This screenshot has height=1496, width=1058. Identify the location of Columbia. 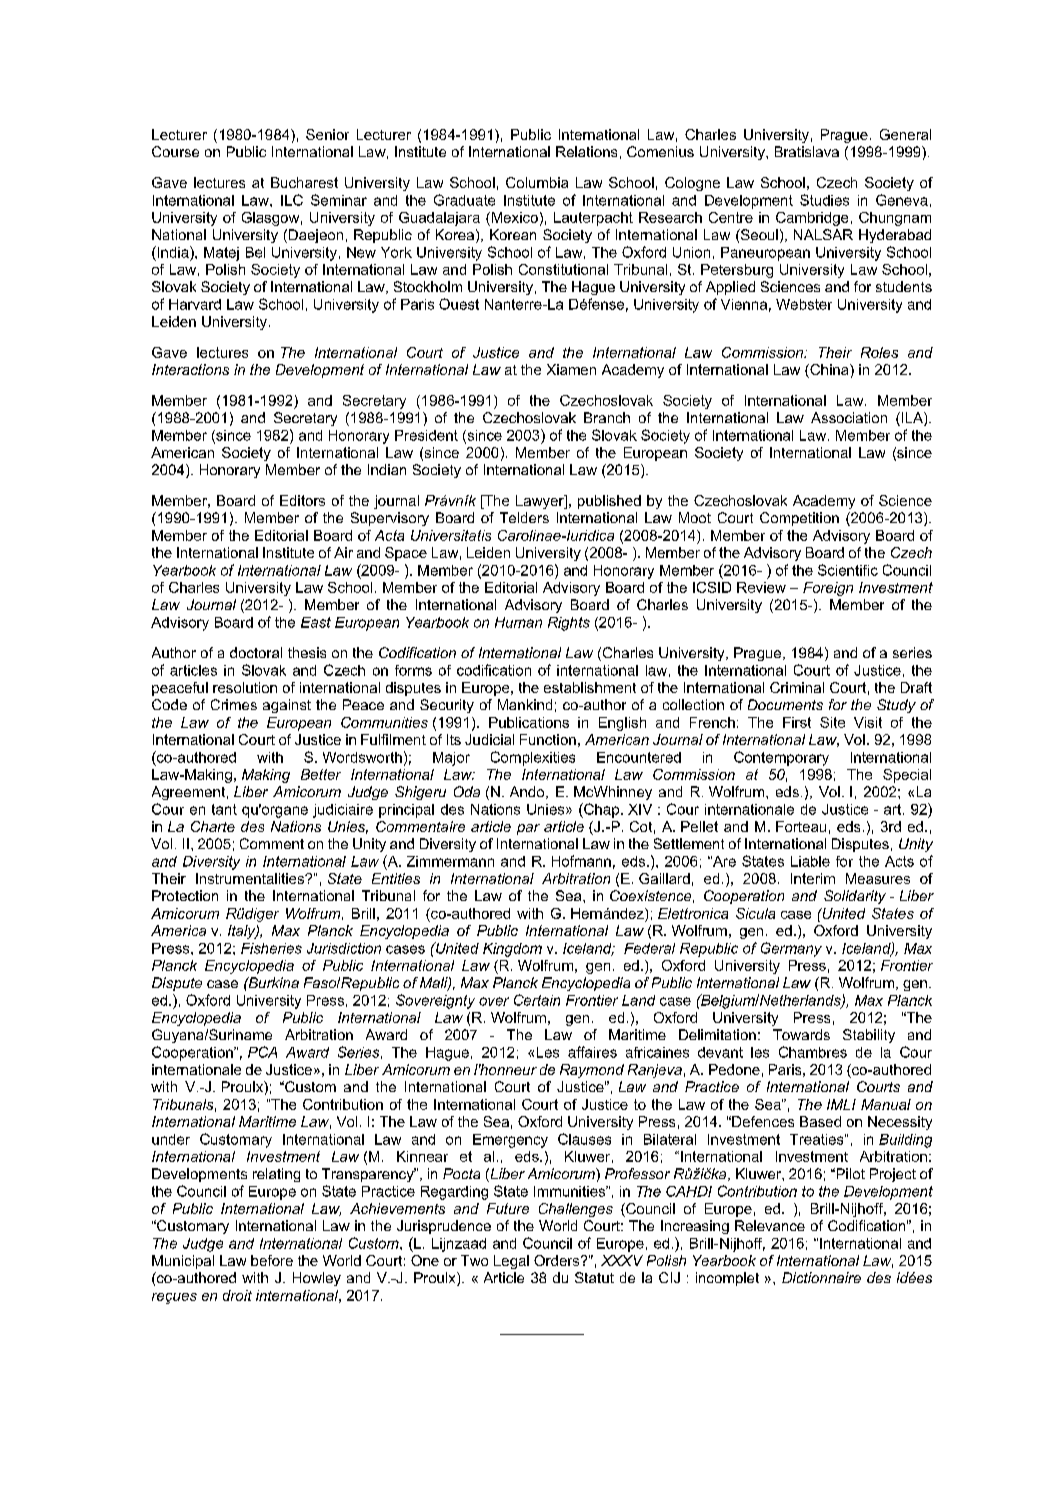
(537, 182).
